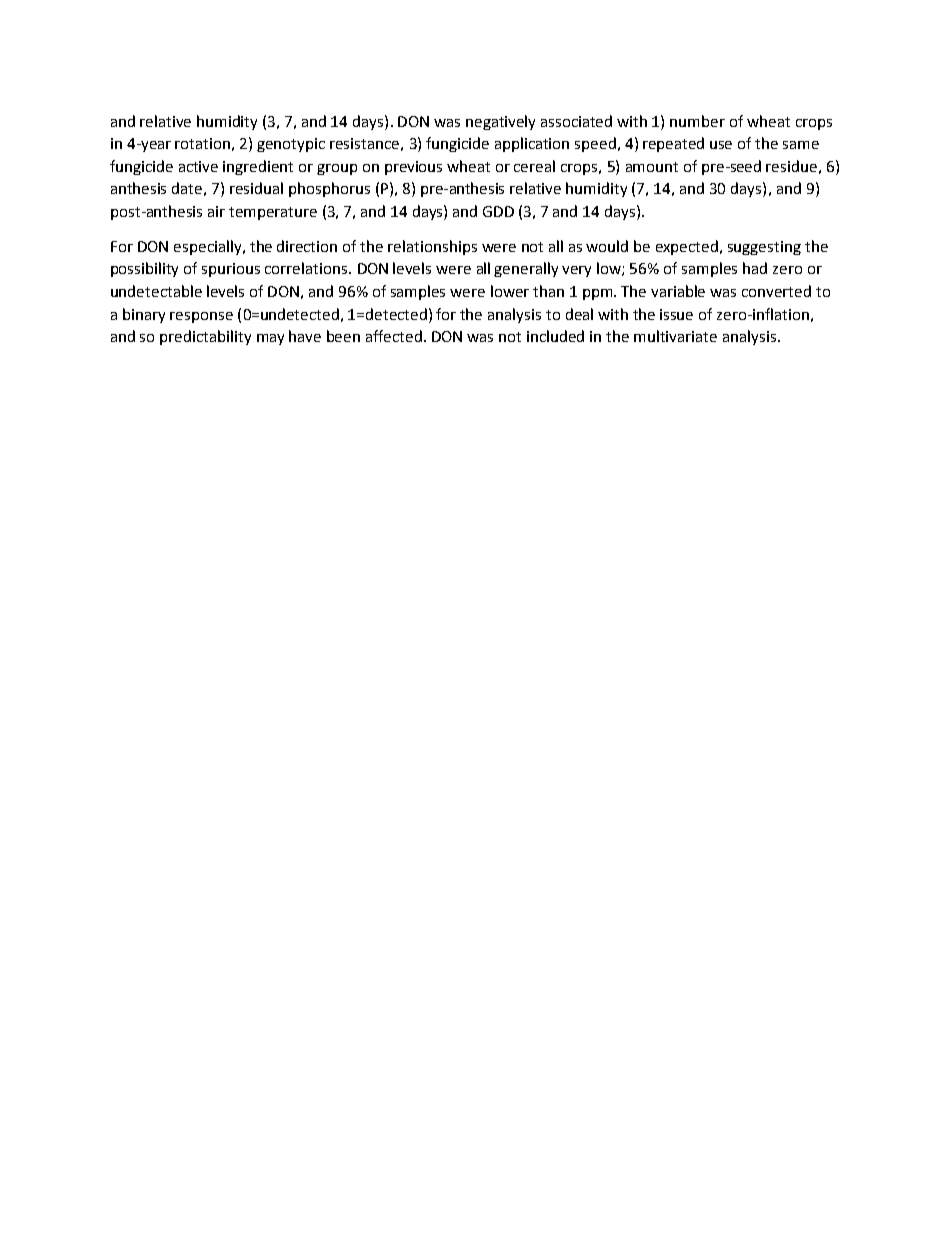  What do you see at coordinates (394, 336) in the screenshot?
I see `affected` at bounding box center [394, 336].
